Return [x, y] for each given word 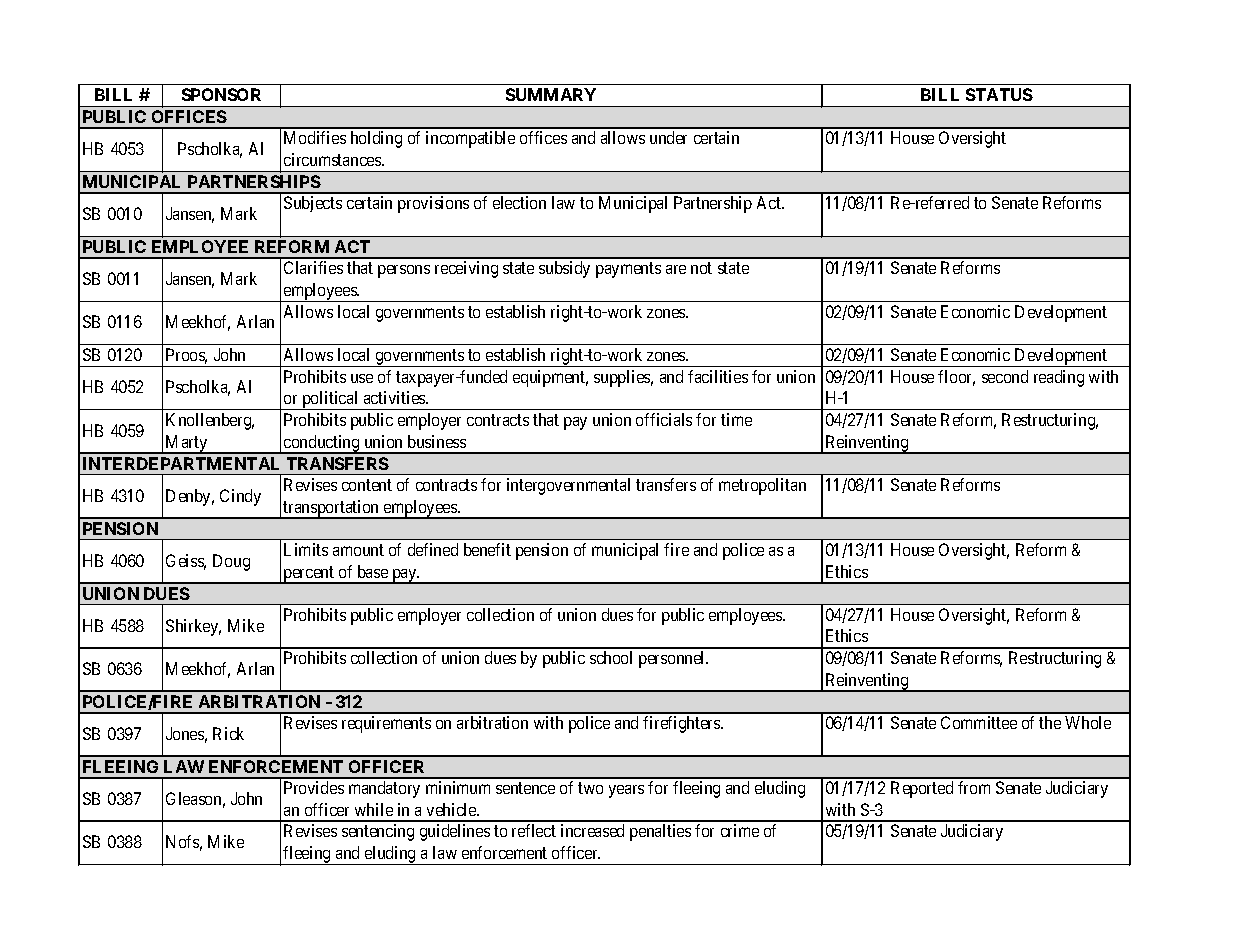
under [668, 137]
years [626, 791]
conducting [322, 444]
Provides [314, 787]
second [1005, 376]
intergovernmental [568, 486]
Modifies [315, 137]
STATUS [999, 94]
